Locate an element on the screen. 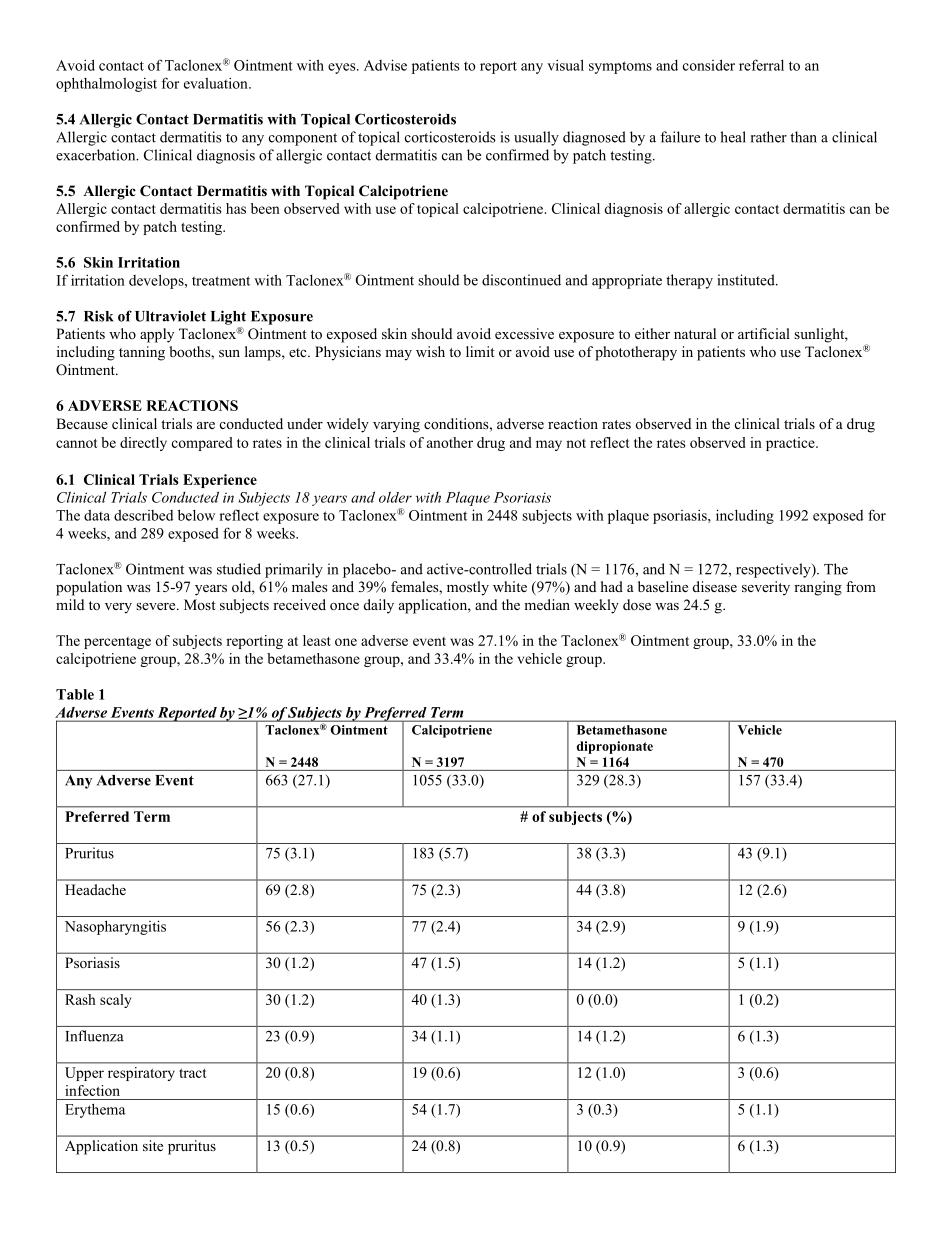  Advise is located at coordinates (385, 65).
